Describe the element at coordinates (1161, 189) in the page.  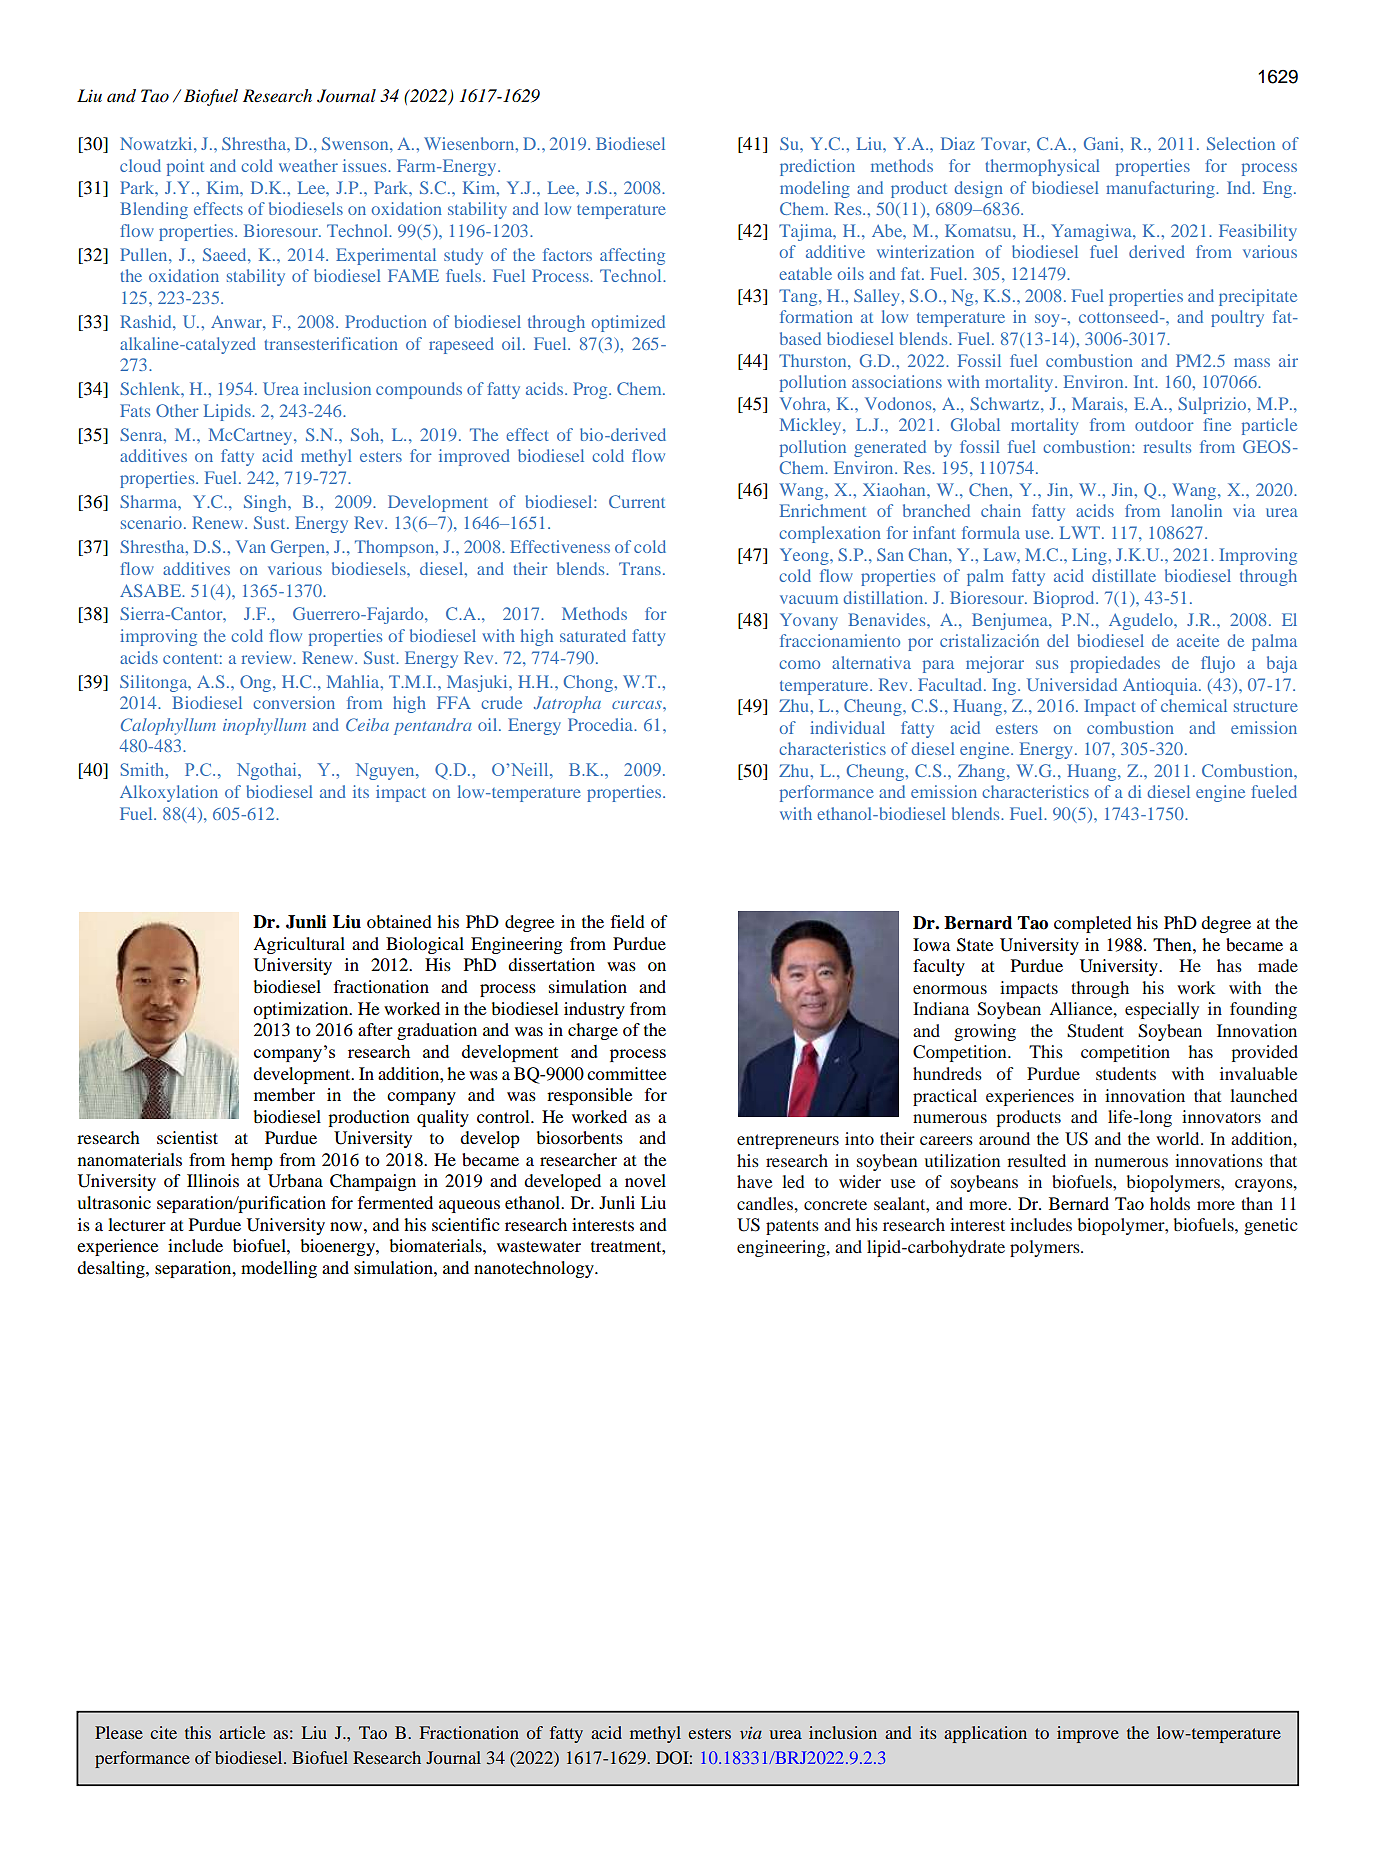
I see `manufacturing` at that location.
